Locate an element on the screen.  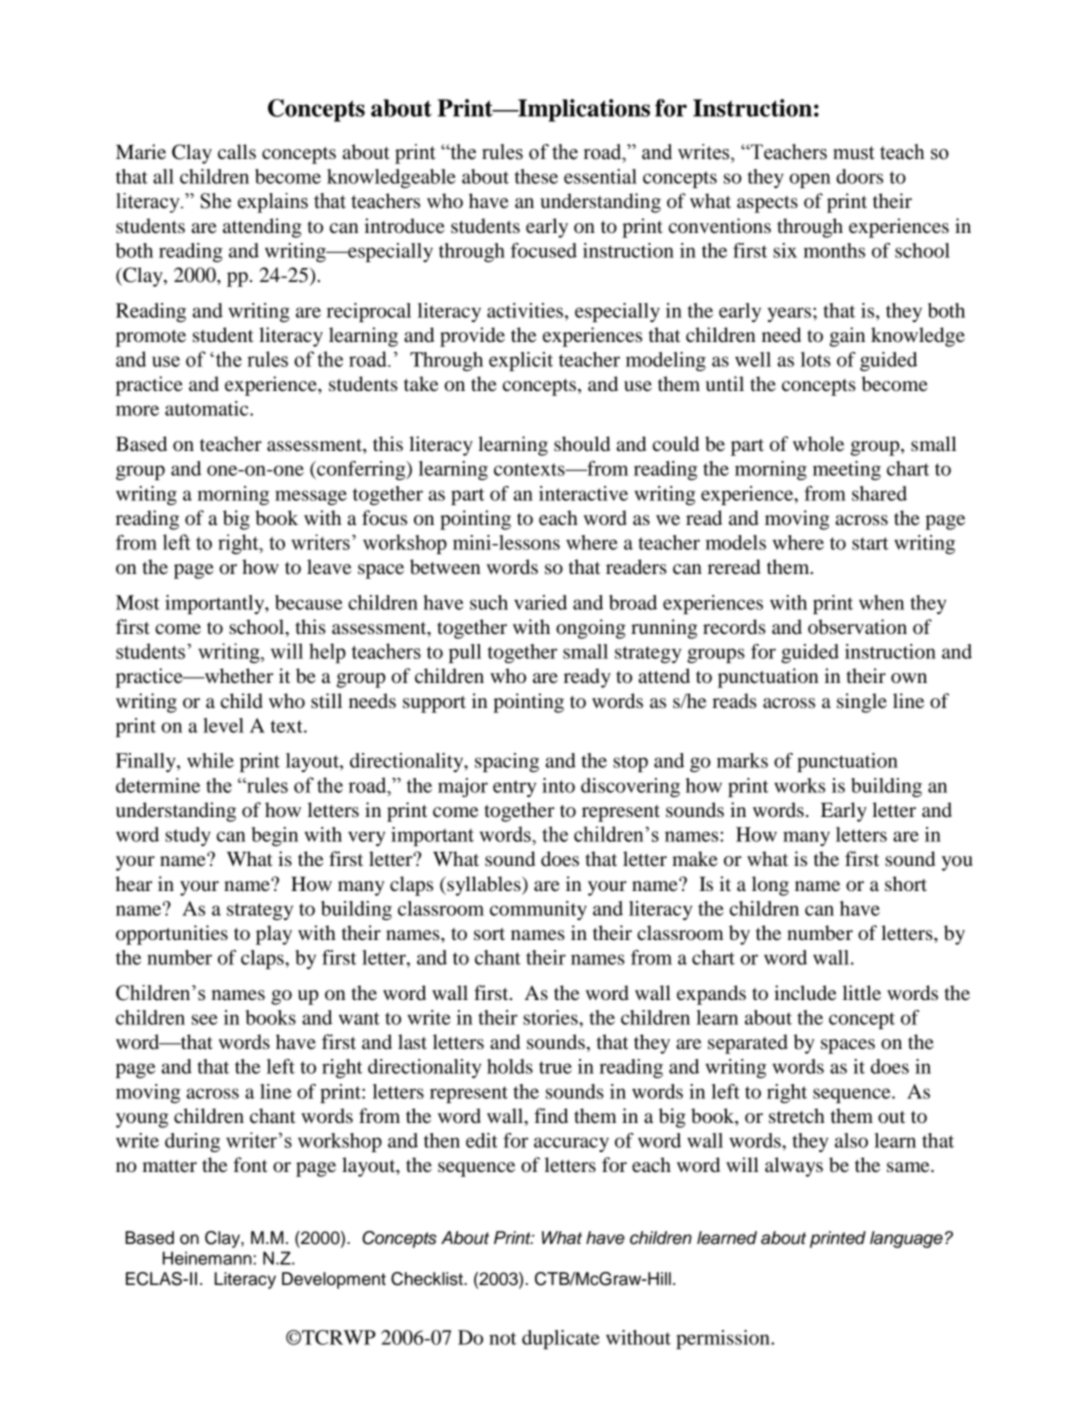
not is located at coordinates (503, 1338).
